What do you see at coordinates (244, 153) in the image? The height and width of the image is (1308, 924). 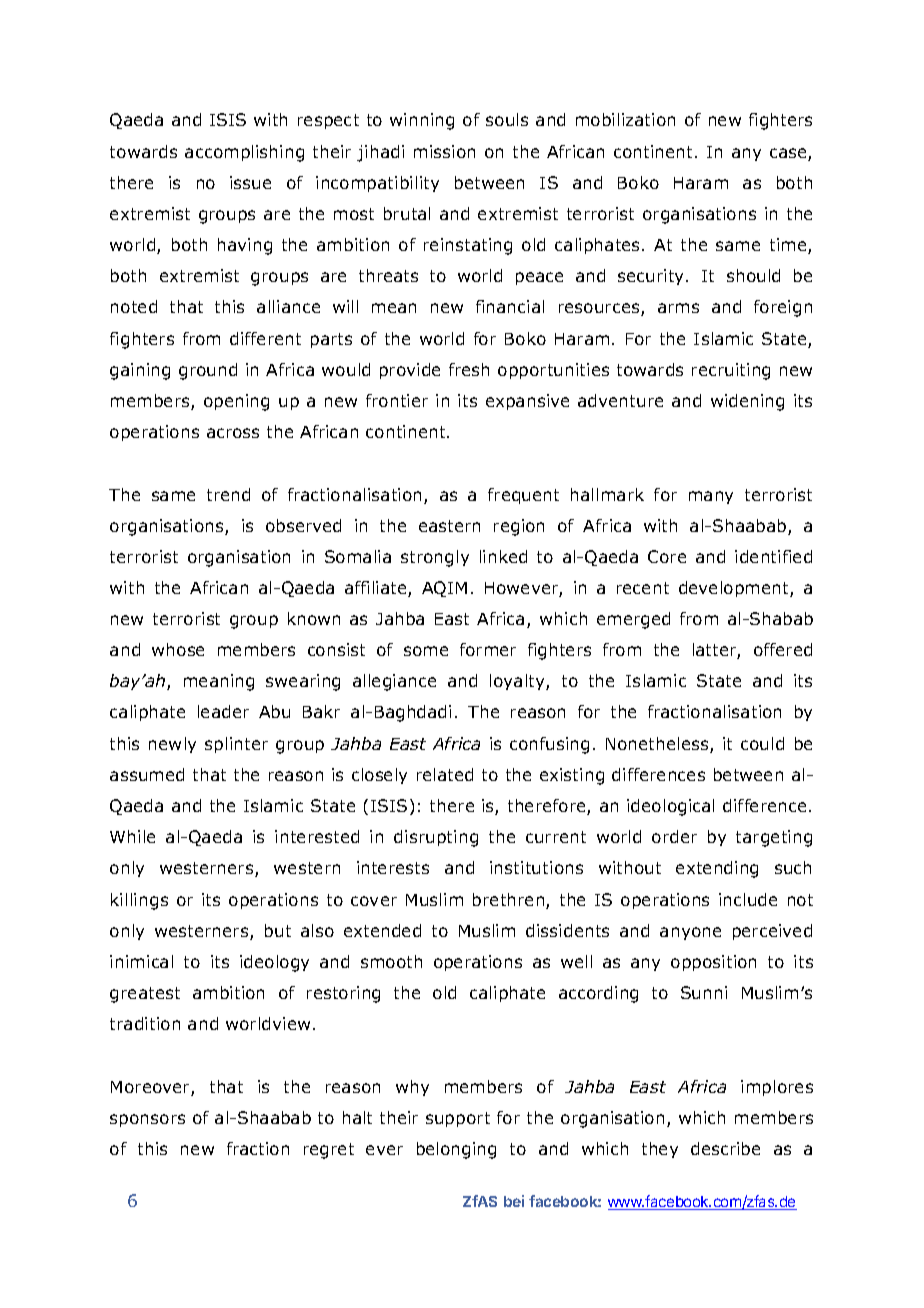 I see `accomplishing` at bounding box center [244, 153].
